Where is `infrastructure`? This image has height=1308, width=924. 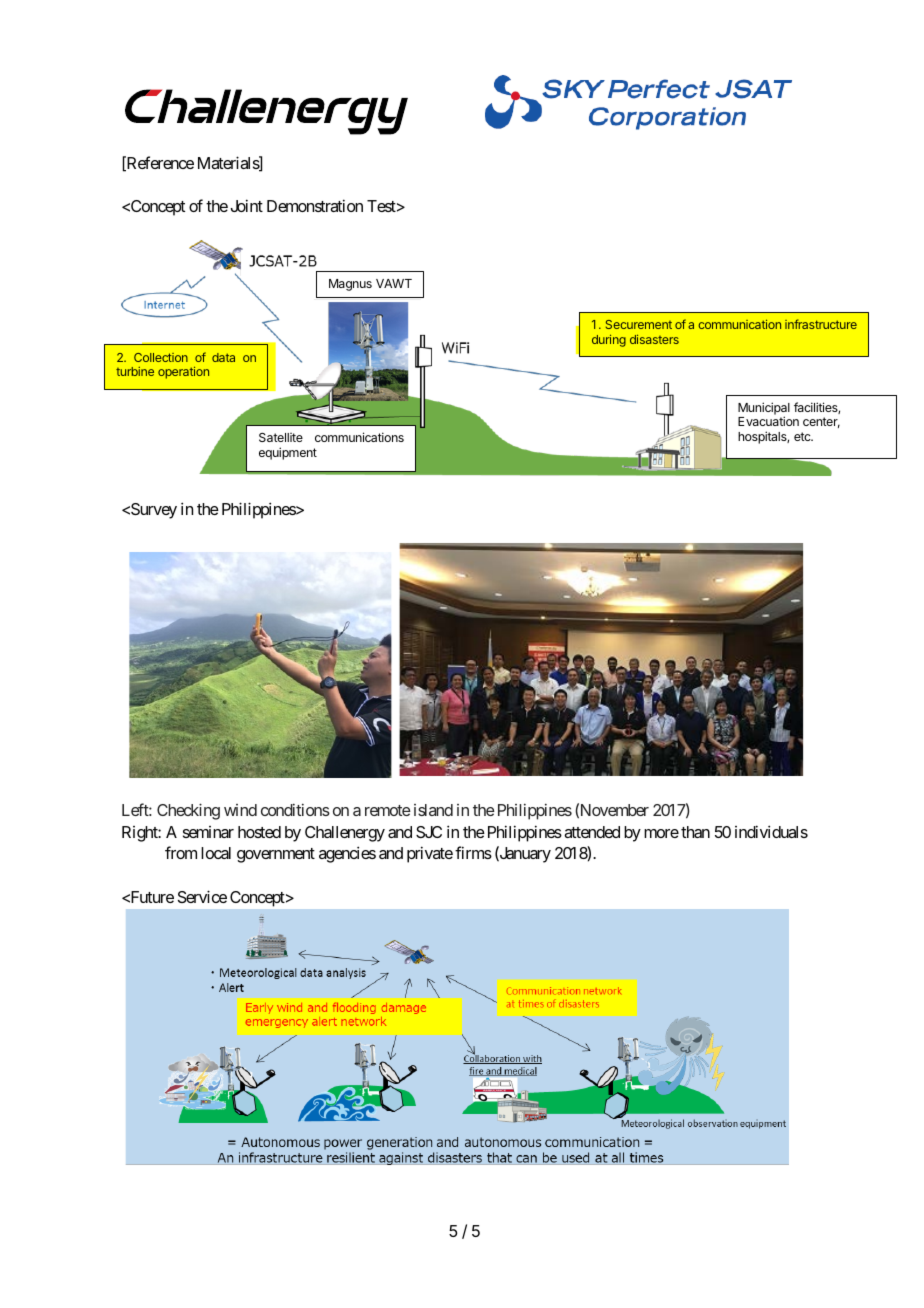
infrastructure is located at coordinates (821, 324).
